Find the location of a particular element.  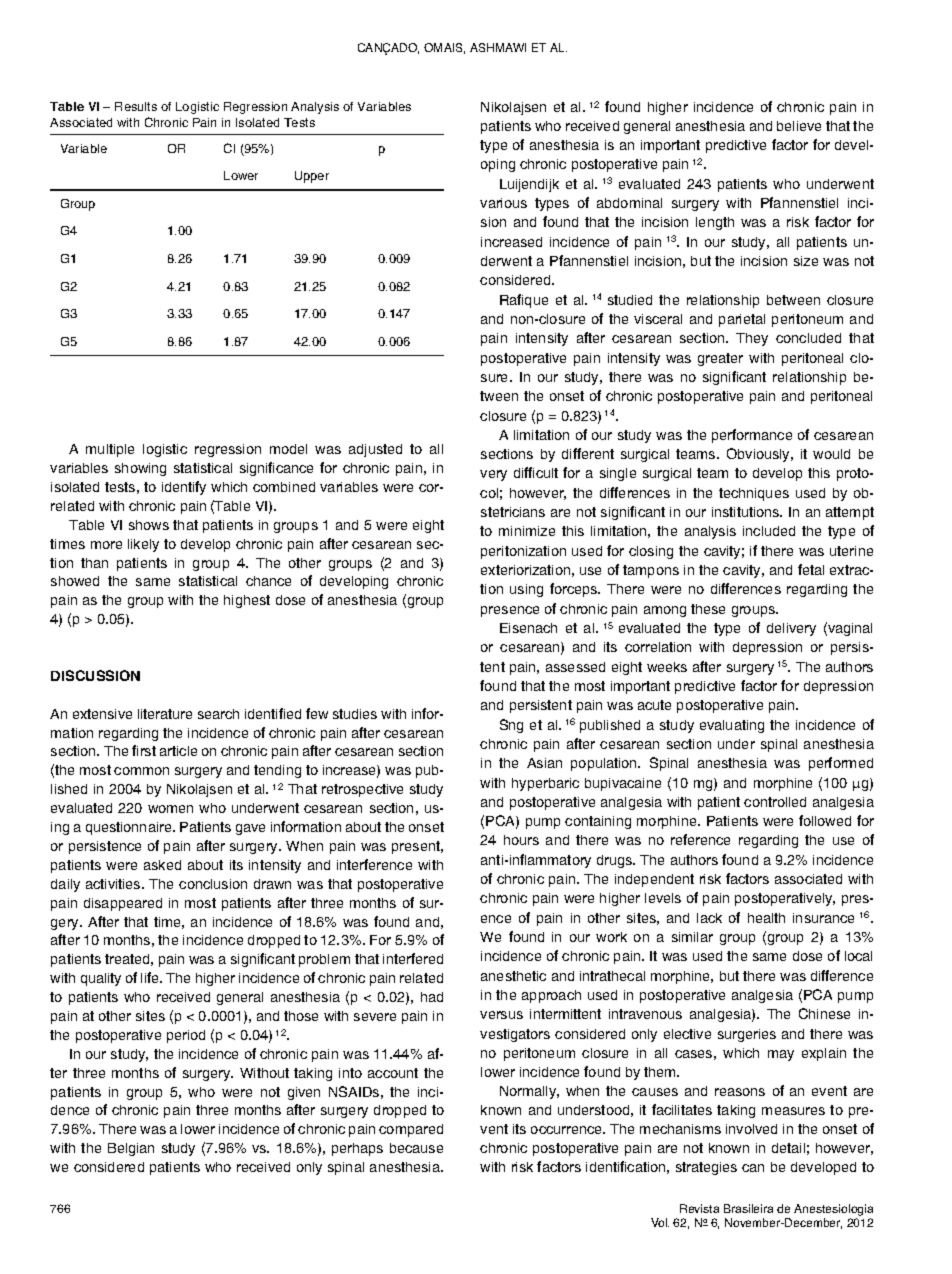

various is located at coordinates (503, 203).
